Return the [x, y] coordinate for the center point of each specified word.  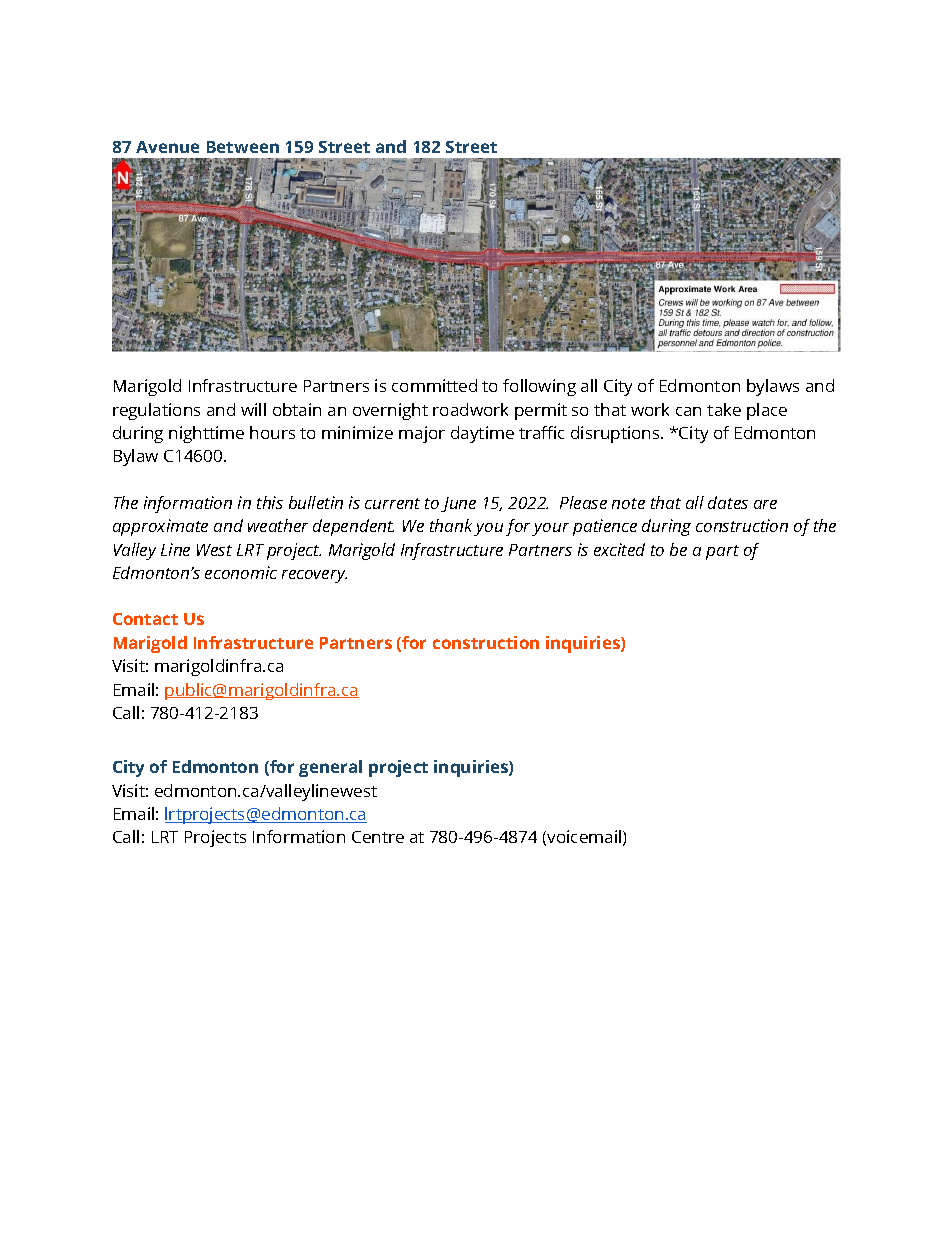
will [253, 409]
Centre [378, 837]
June [458, 504]
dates [728, 502]
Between [243, 147]
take [724, 409]
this [270, 502]
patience [605, 527]
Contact [145, 619]
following [539, 387]
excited [619, 549]
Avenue [167, 147]
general [330, 768]
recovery [314, 576]
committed [434, 385]
